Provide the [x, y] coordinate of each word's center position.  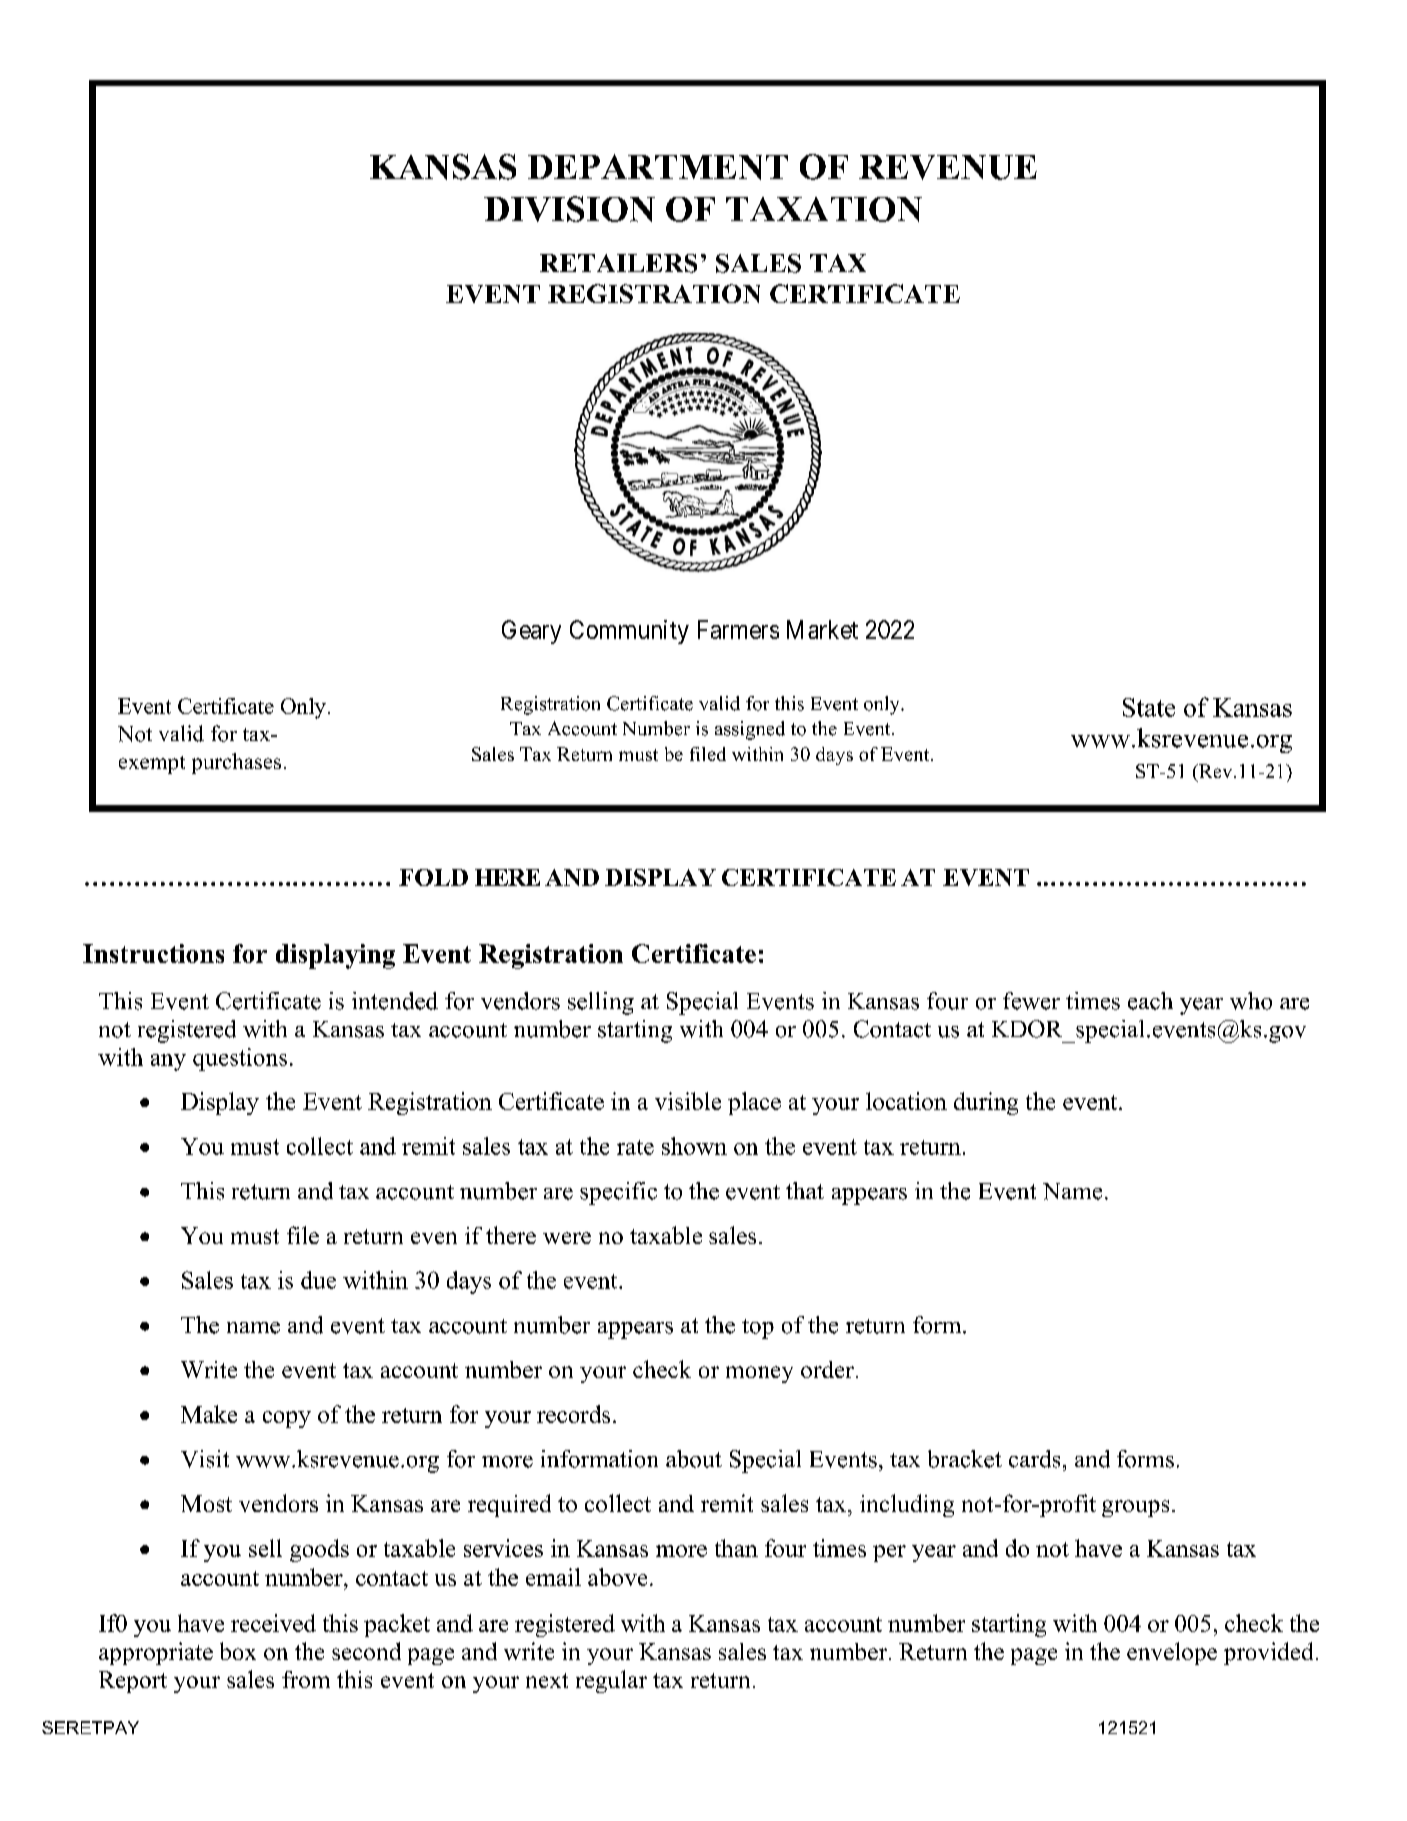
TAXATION [824, 209]
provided [1268, 1653]
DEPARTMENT [658, 167]
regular [611, 1681]
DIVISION [569, 209]
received [273, 1623]
